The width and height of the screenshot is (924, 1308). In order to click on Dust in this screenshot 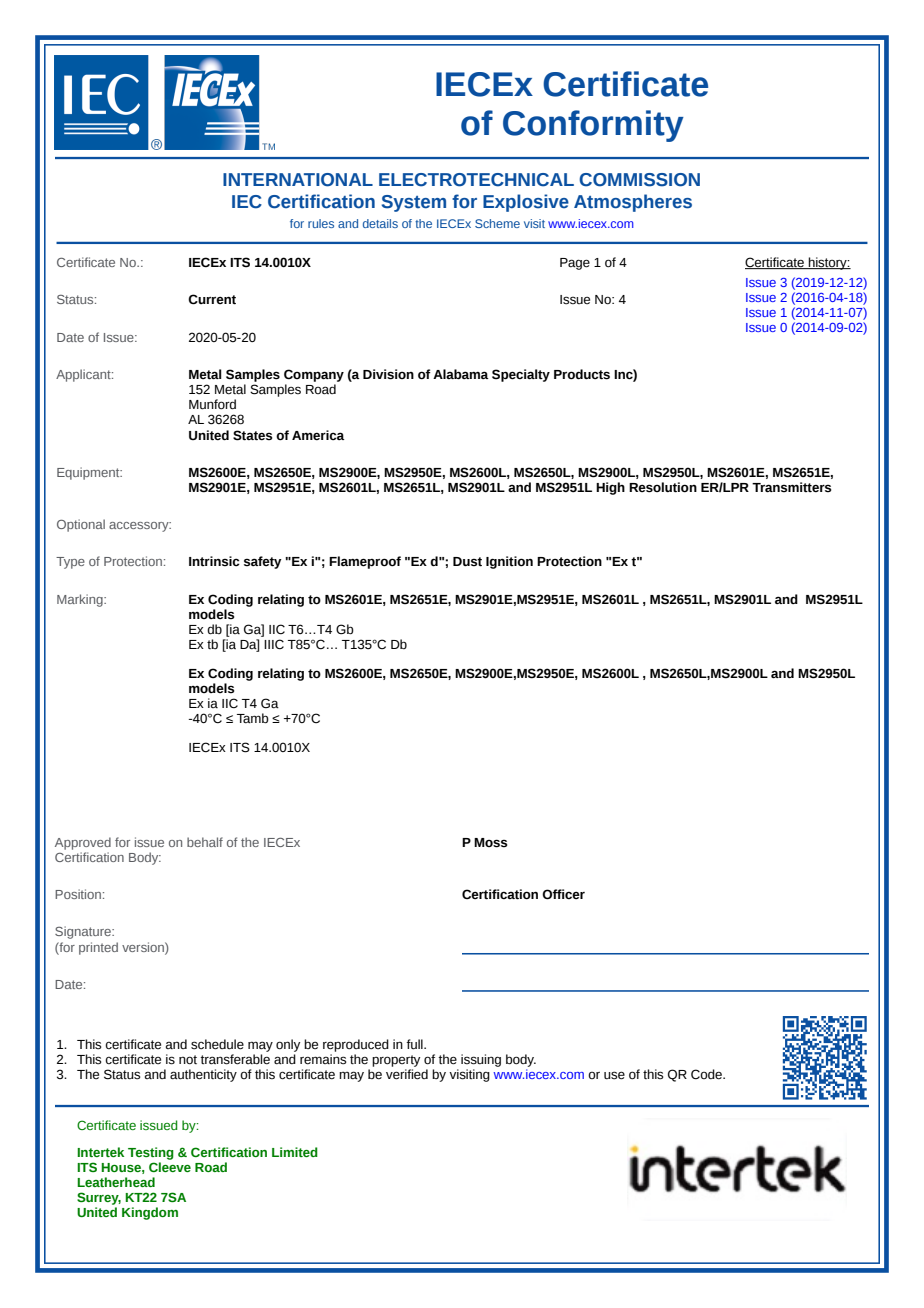, I will do `click(467, 562)`.
